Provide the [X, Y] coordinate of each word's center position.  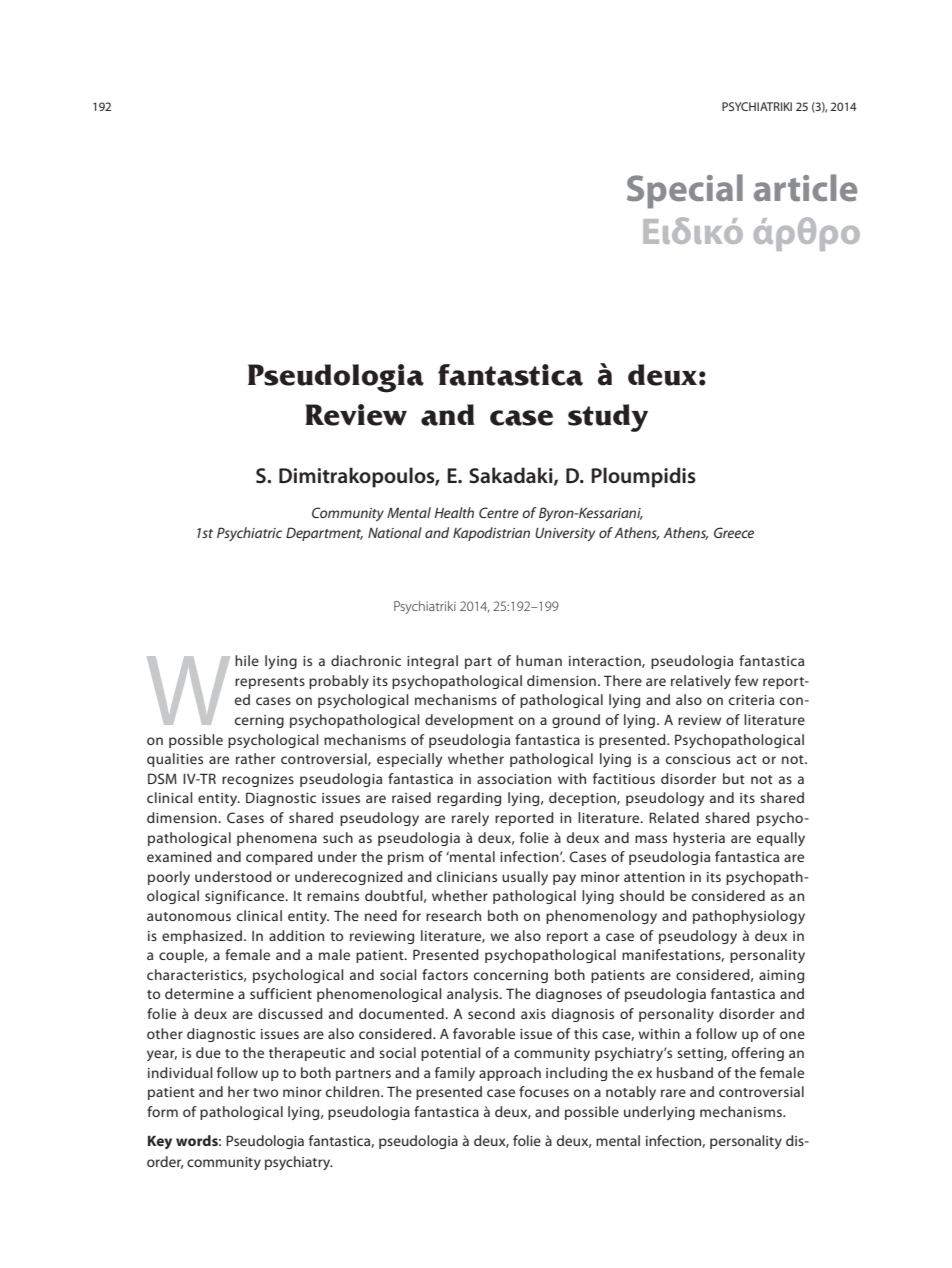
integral [432, 662]
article [805, 188]
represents [270, 683]
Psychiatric [249, 534]
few [746, 680]
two [265, 1092]
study [608, 418]
